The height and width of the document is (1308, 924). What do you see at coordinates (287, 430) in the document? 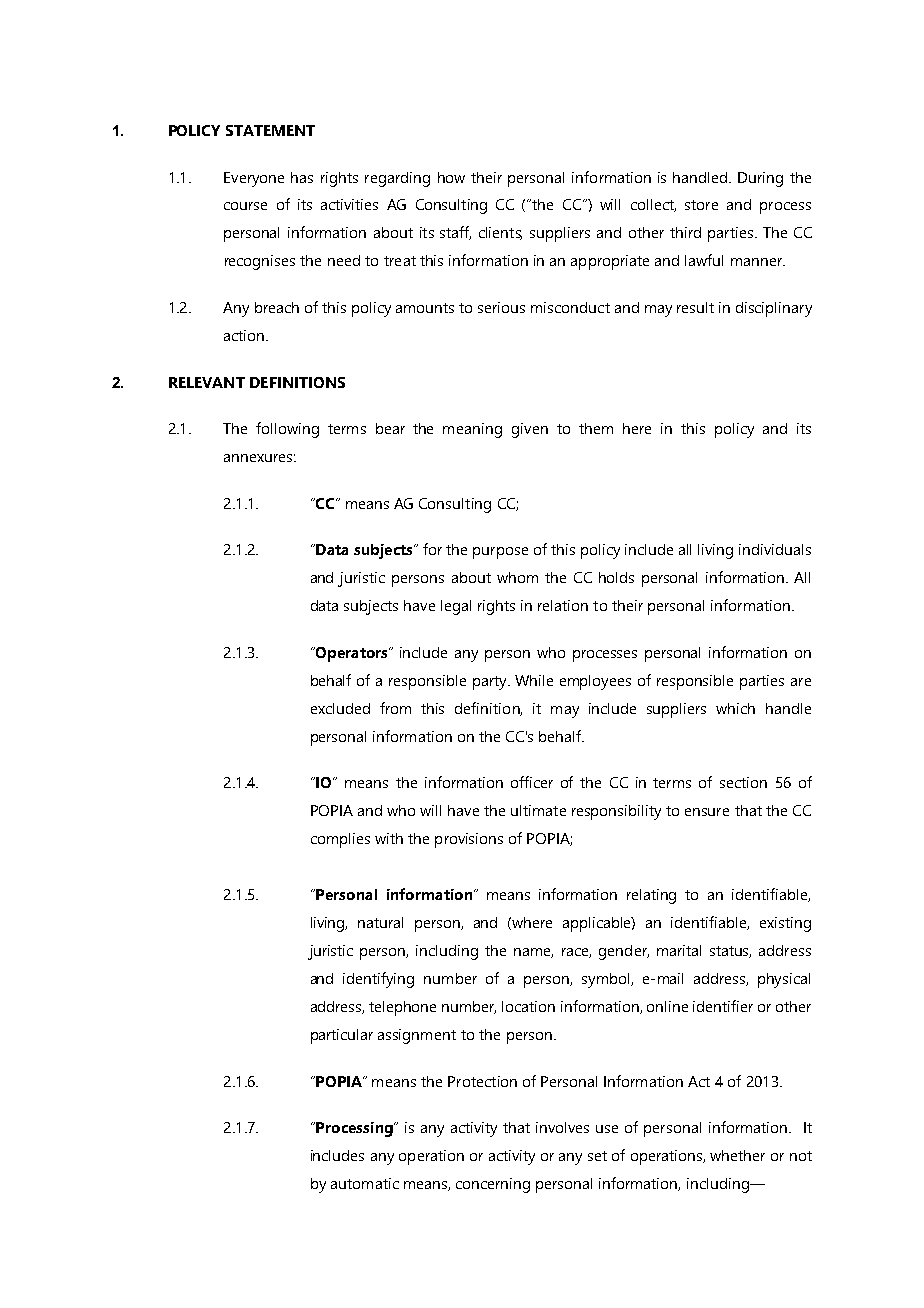
I see `following` at bounding box center [287, 430].
